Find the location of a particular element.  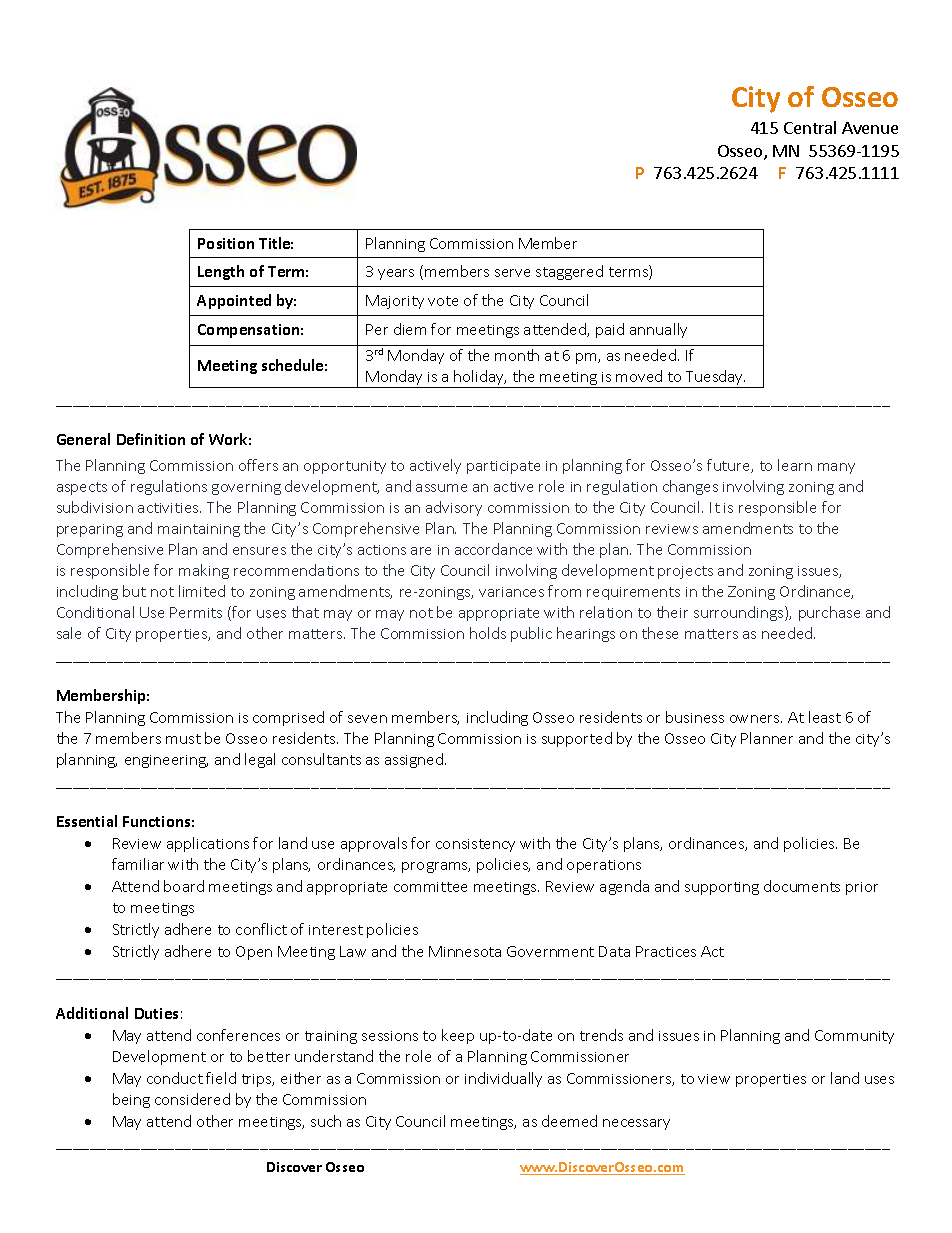

Position is located at coordinates (226, 243).
